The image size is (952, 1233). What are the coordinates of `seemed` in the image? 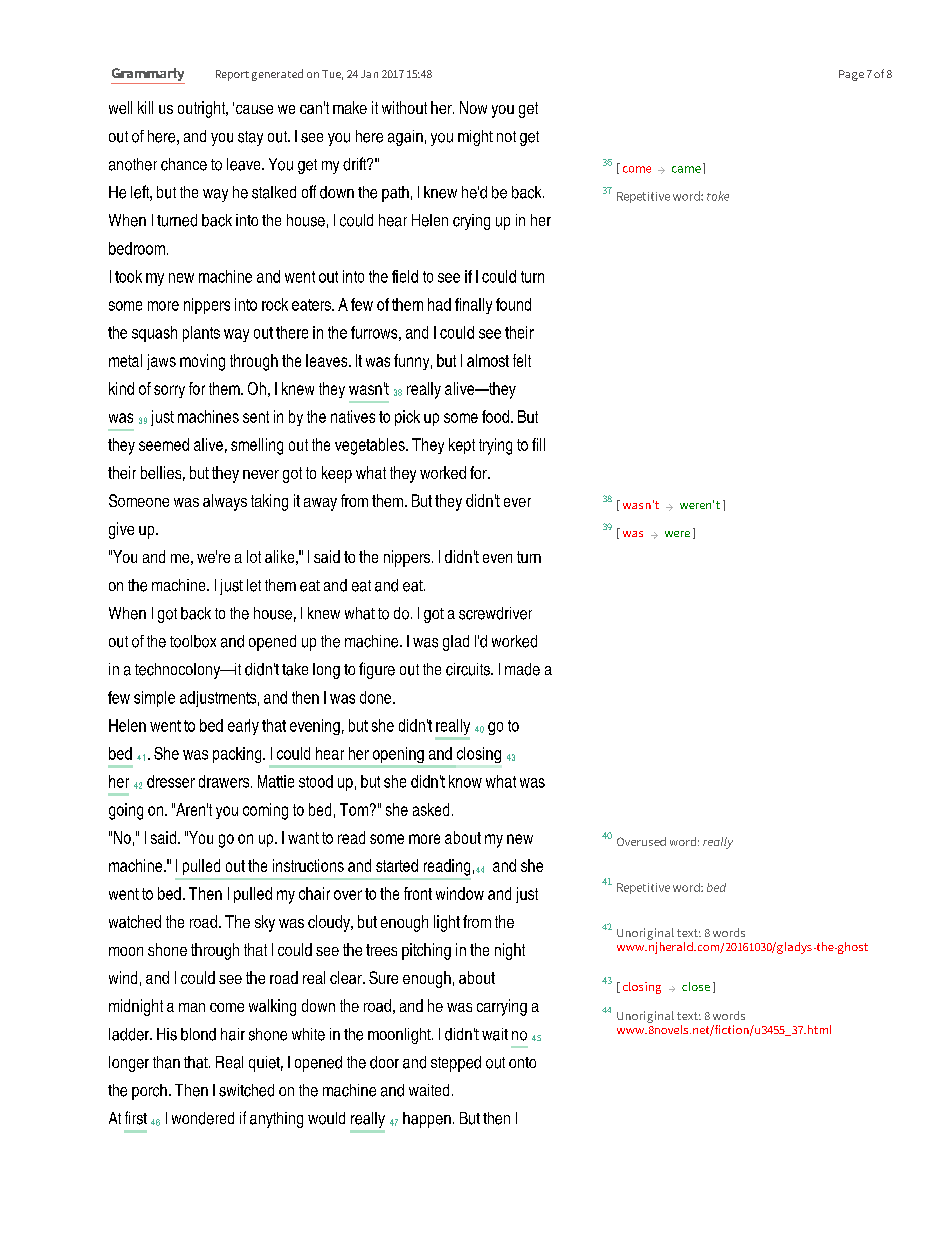 It's located at (164, 444).
